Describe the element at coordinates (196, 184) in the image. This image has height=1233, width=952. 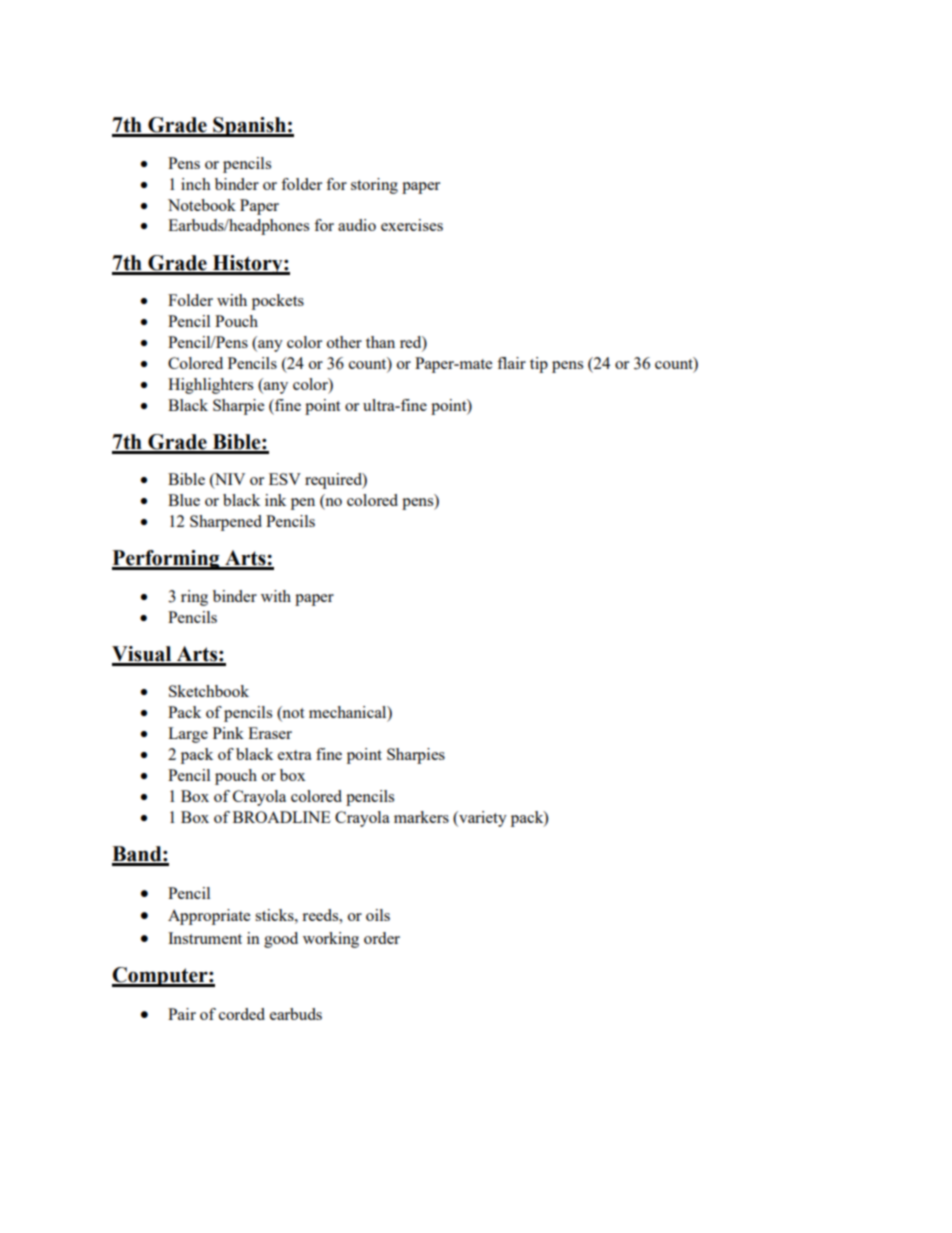
I see `inch` at that location.
